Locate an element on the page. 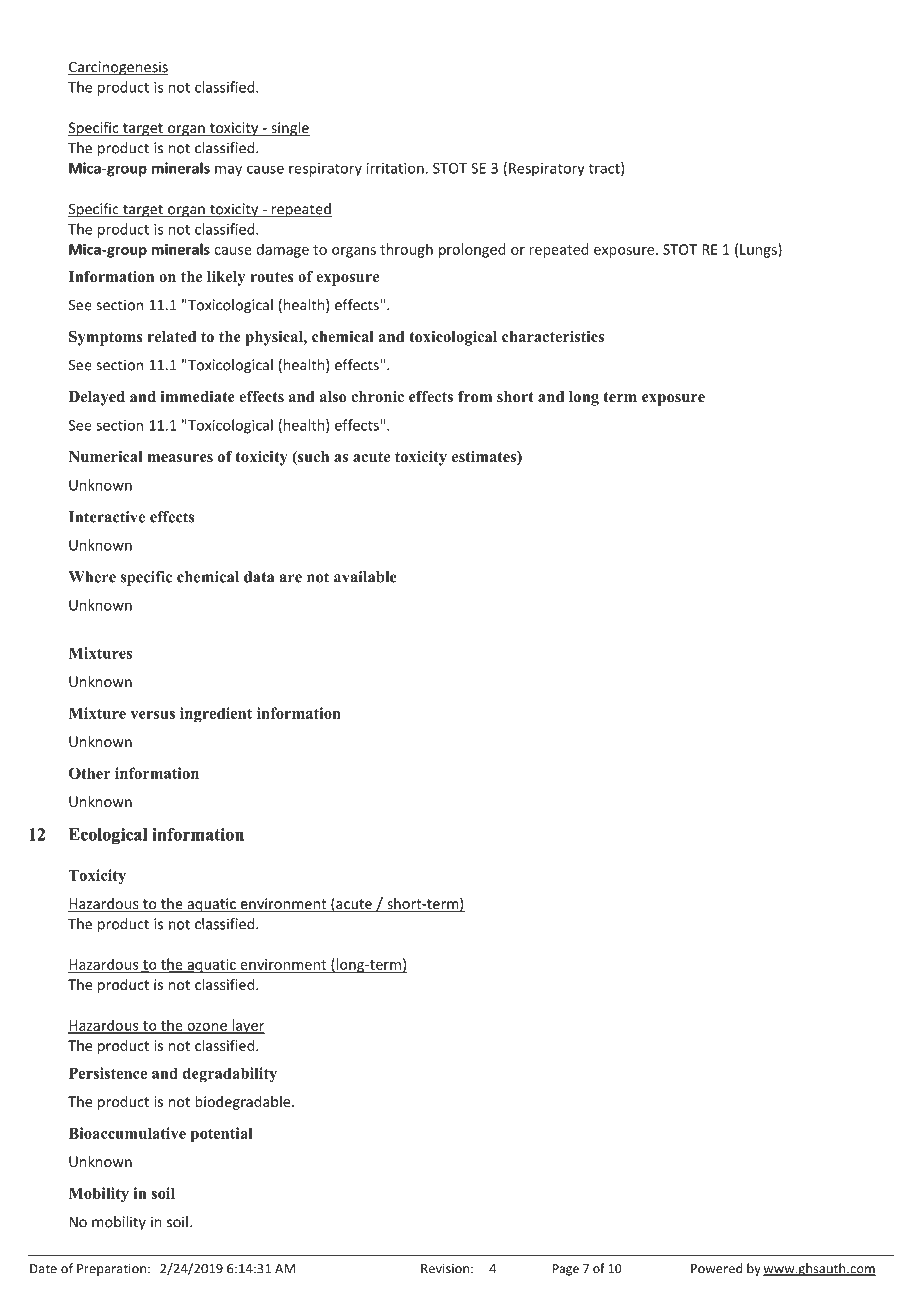  routes is located at coordinates (272, 277).
